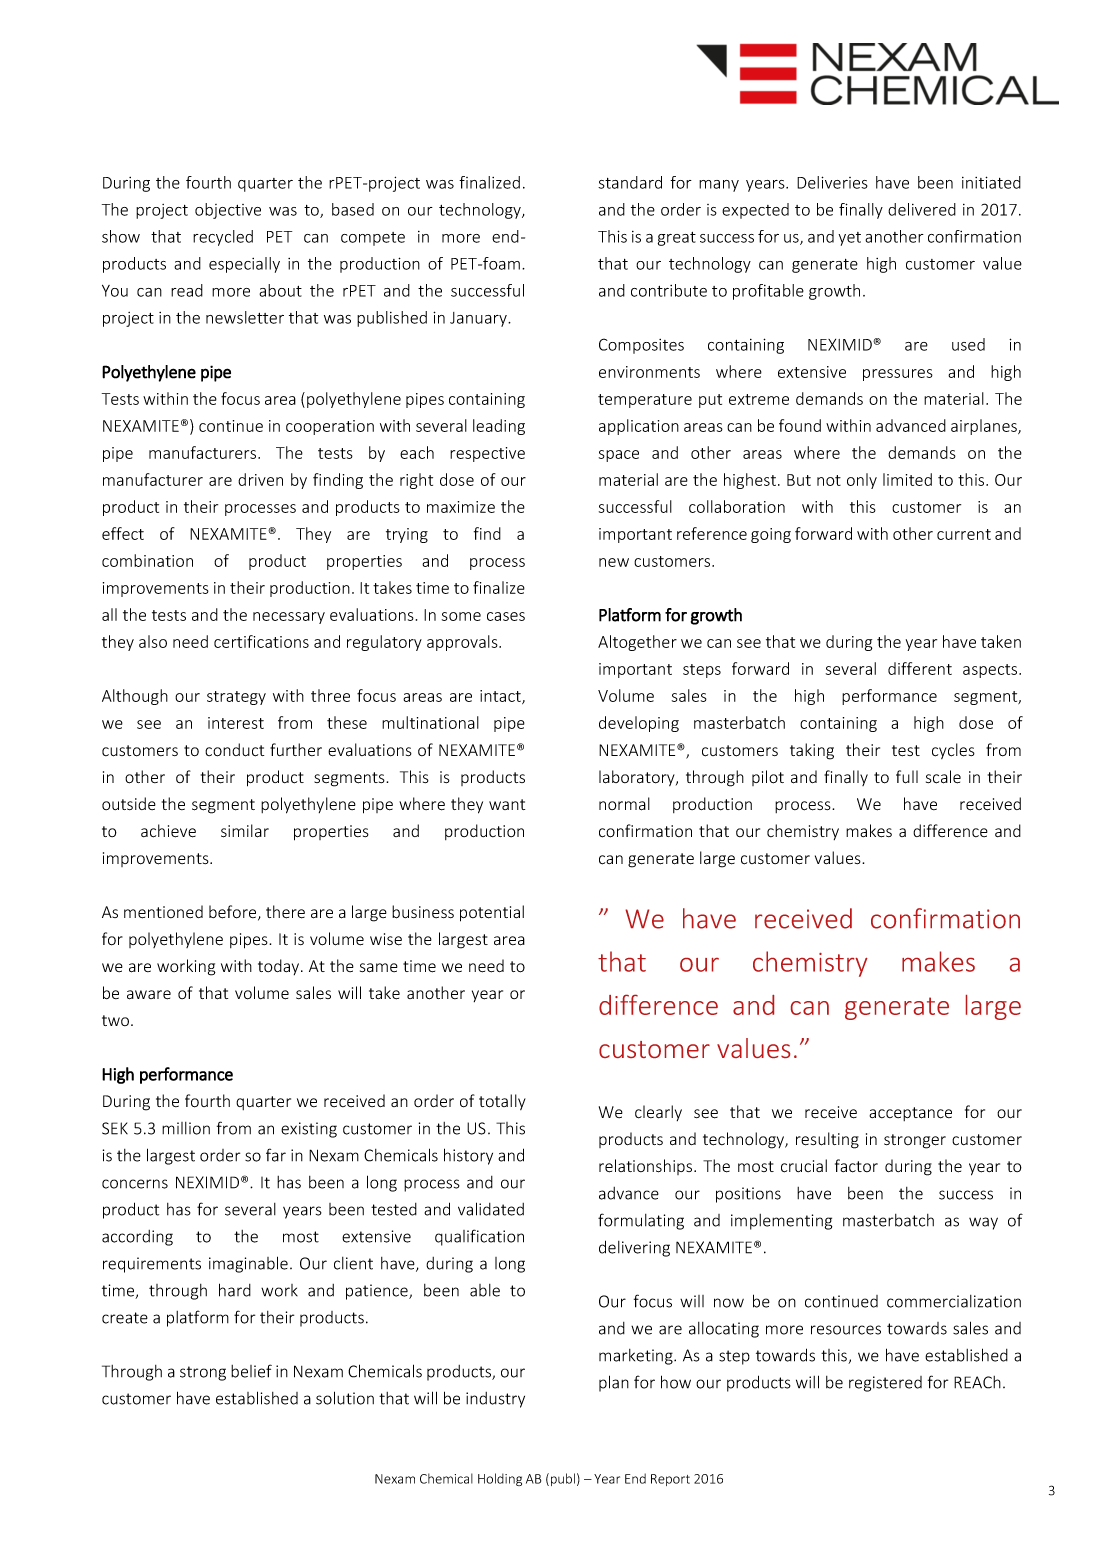  I want to click on belief, so click(251, 1371).
